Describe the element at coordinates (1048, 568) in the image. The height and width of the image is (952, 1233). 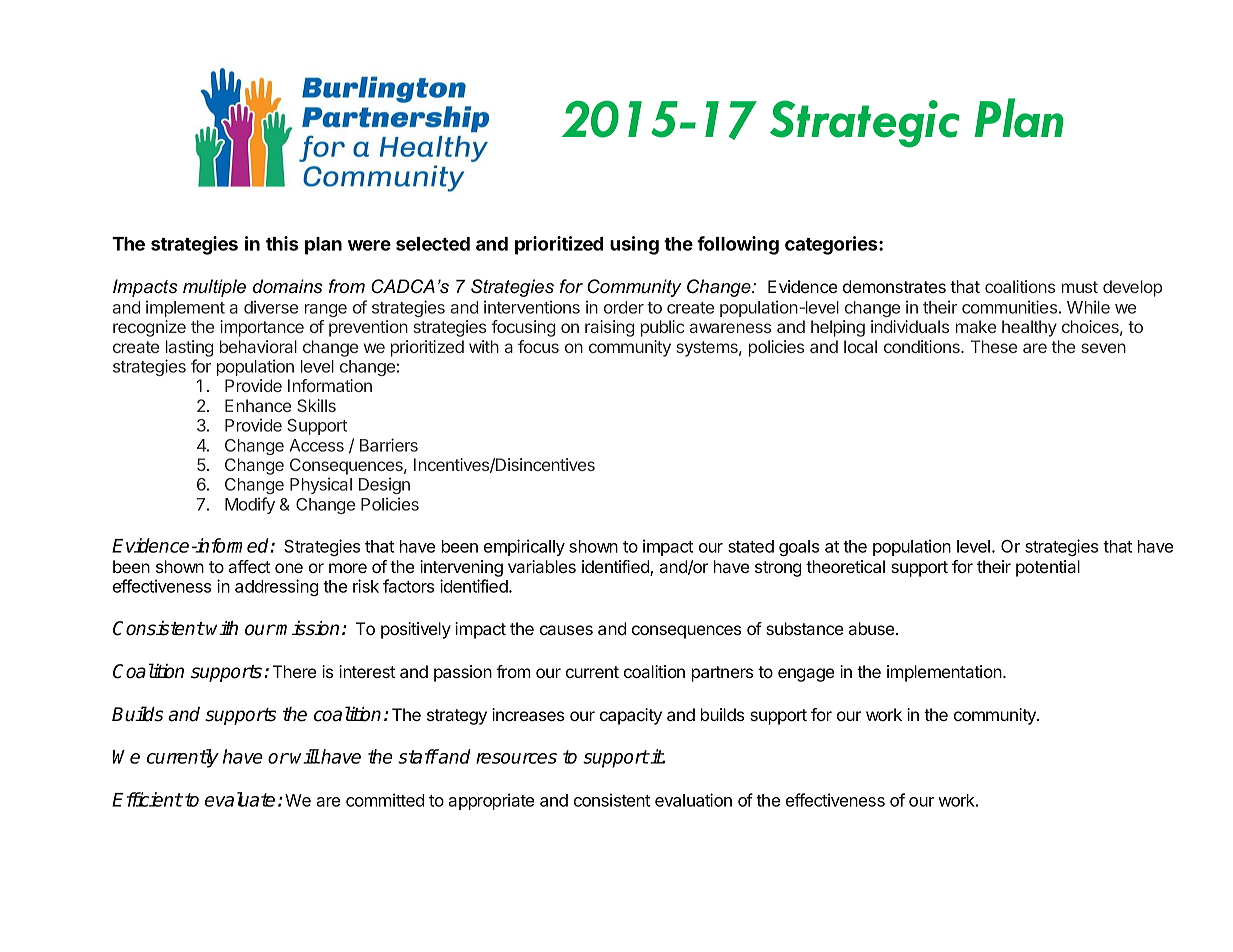
I see `potential` at that location.
